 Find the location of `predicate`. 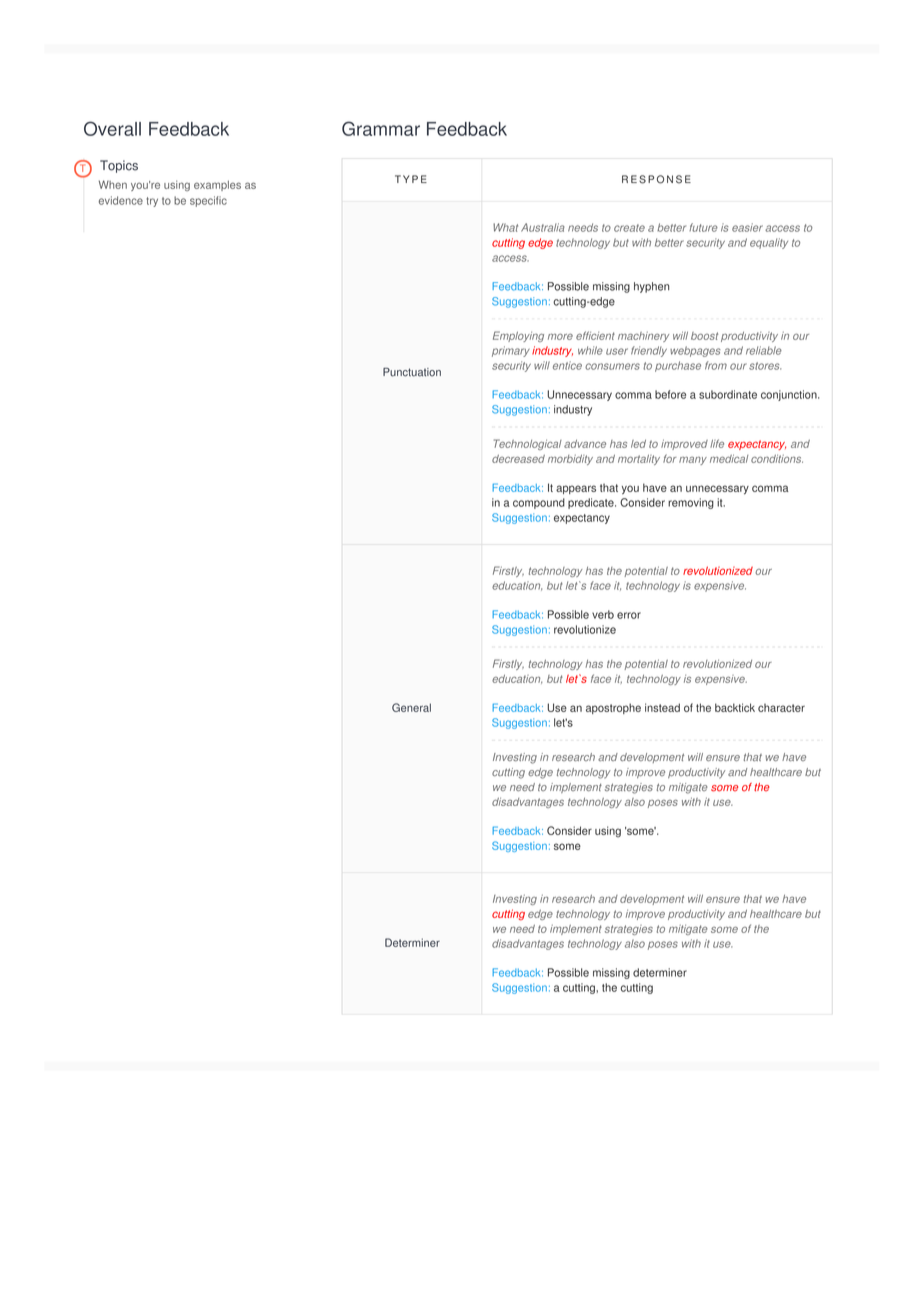

predicate is located at coordinates (592, 503).
